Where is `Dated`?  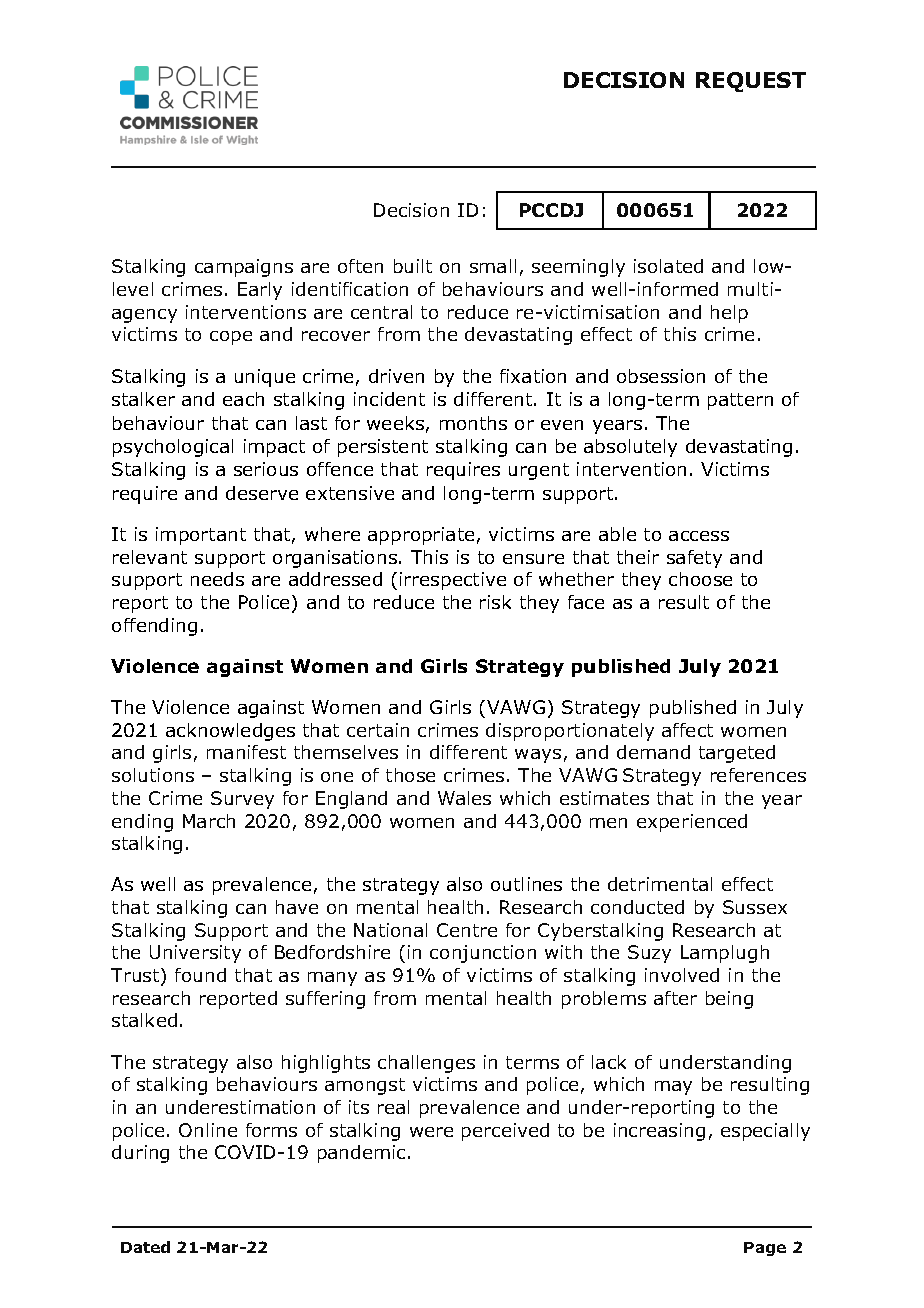
Dated is located at coordinates (145, 1247).
